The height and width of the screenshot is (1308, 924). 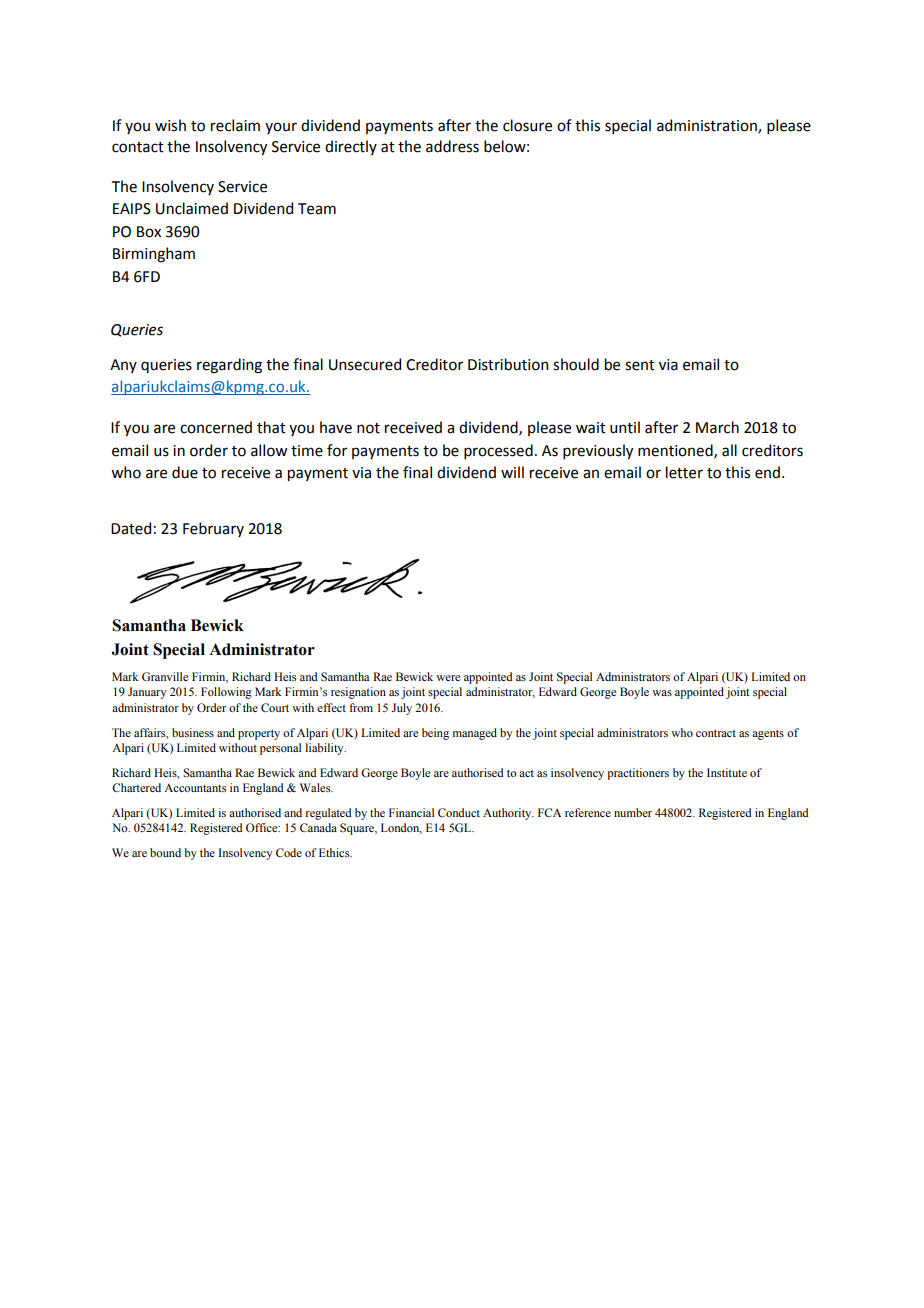 What do you see at coordinates (459, 812) in the screenshot?
I see `Conduct` at bounding box center [459, 812].
